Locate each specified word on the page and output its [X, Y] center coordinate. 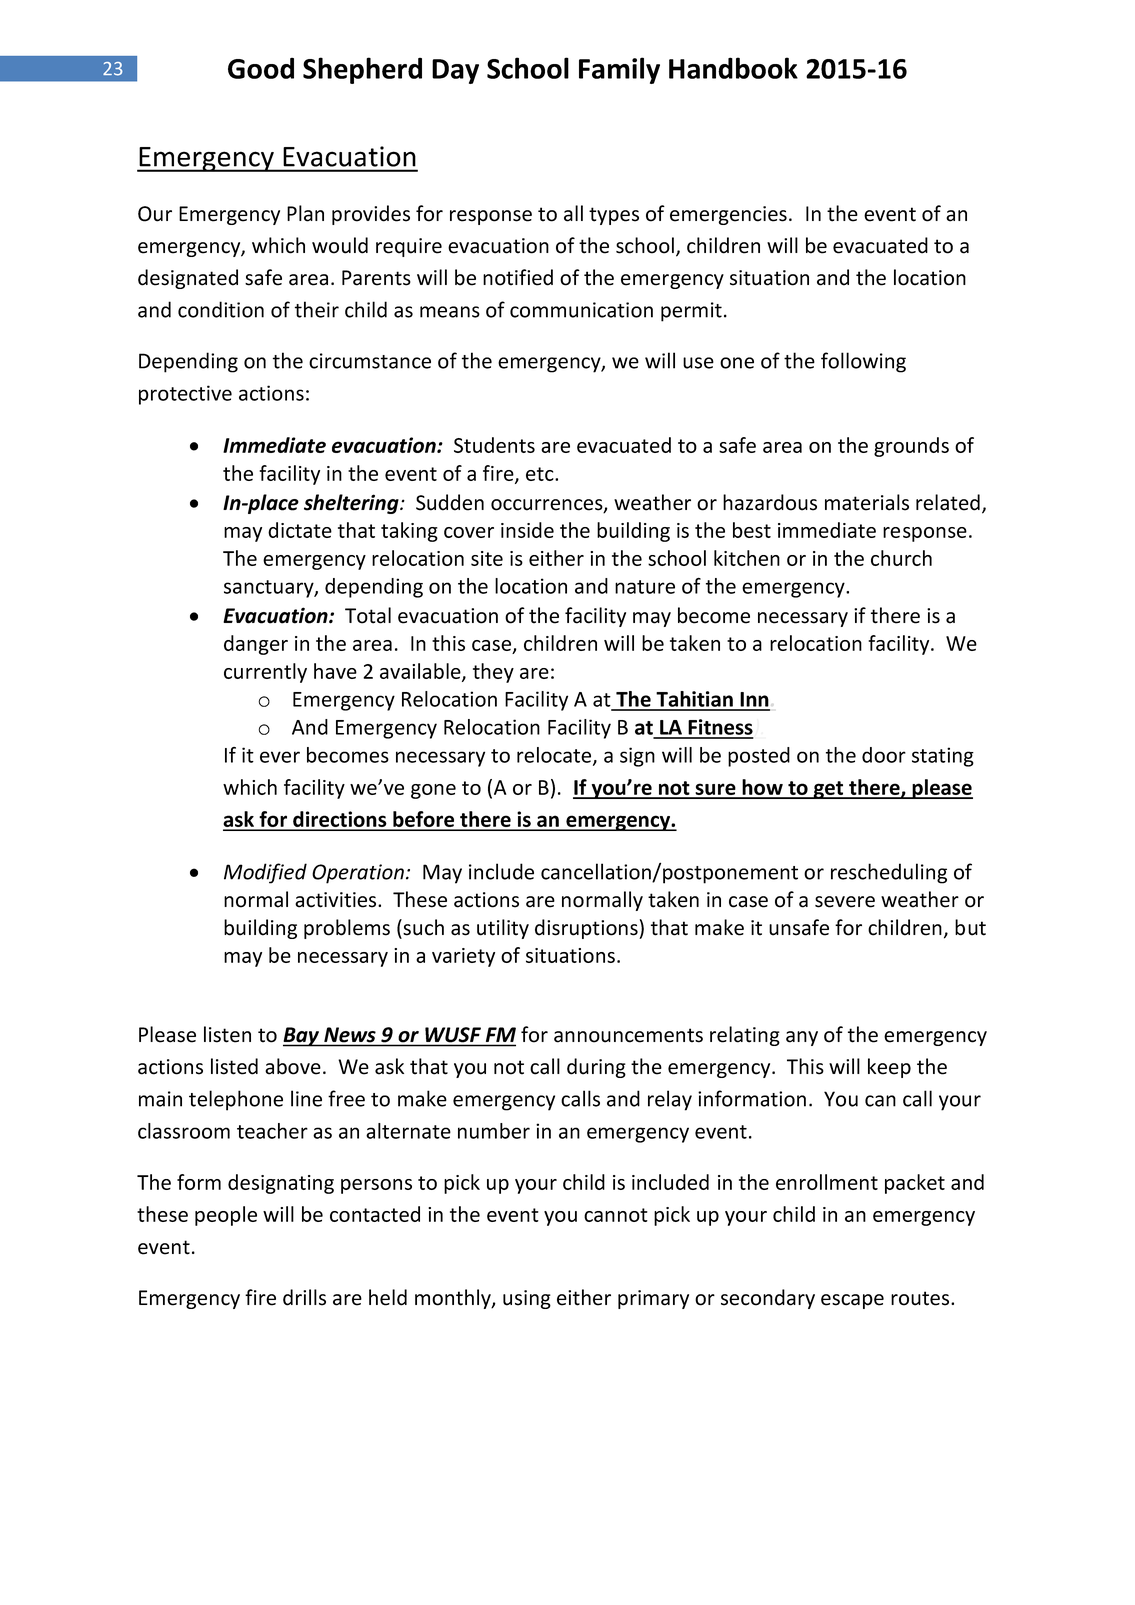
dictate [300, 530]
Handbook [733, 68]
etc [541, 474]
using [527, 1299]
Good [261, 68]
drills [304, 1297]
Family [619, 70]
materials [867, 502]
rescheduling [889, 873]
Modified [265, 873]
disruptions [587, 929]
